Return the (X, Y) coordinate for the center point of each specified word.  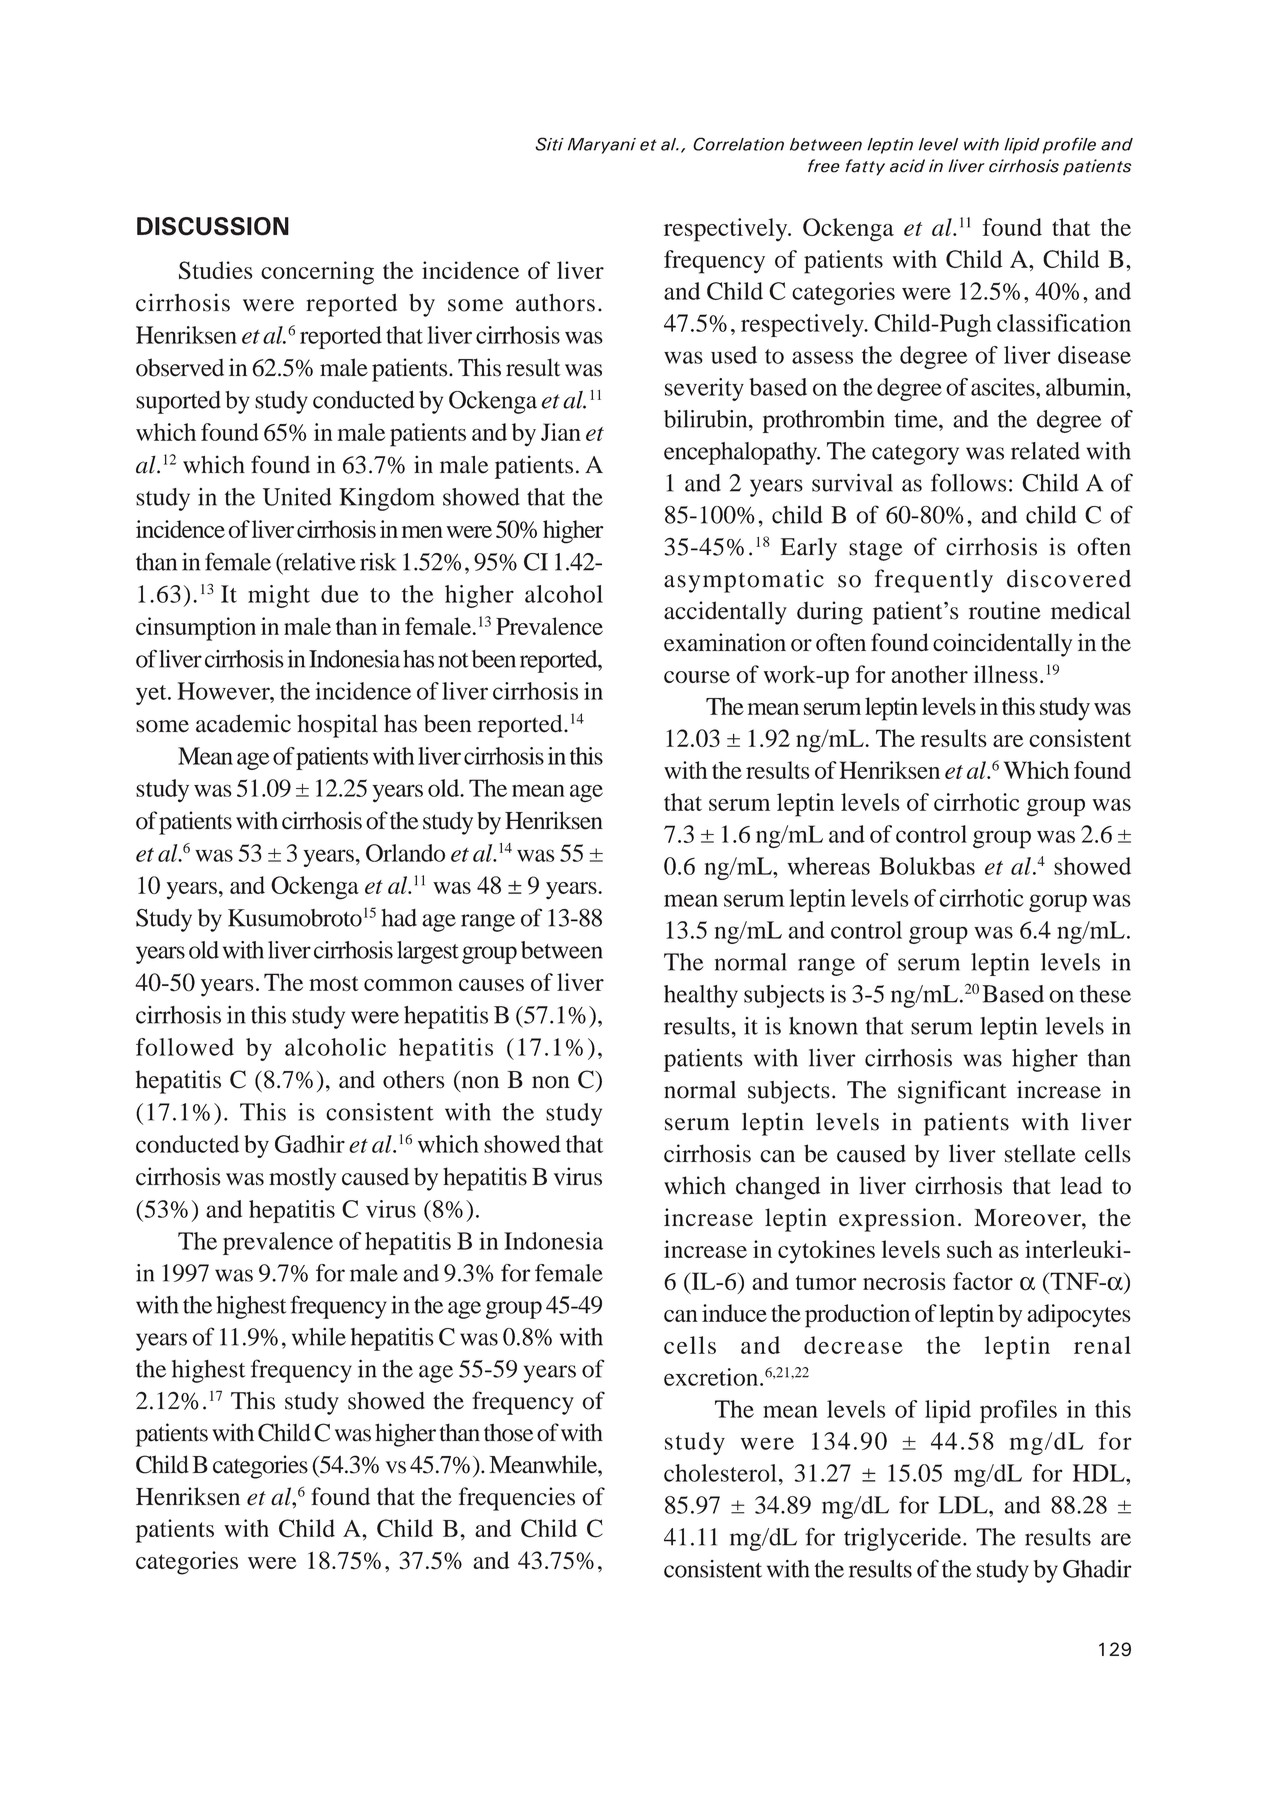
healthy (701, 996)
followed (185, 1047)
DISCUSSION (213, 226)
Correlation (738, 144)
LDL (964, 1505)
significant (952, 1092)
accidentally (725, 613)
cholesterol (720, 1473)
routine (1005, 610)
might (279, 596)
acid (907, 166)
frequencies (517, 1499)
